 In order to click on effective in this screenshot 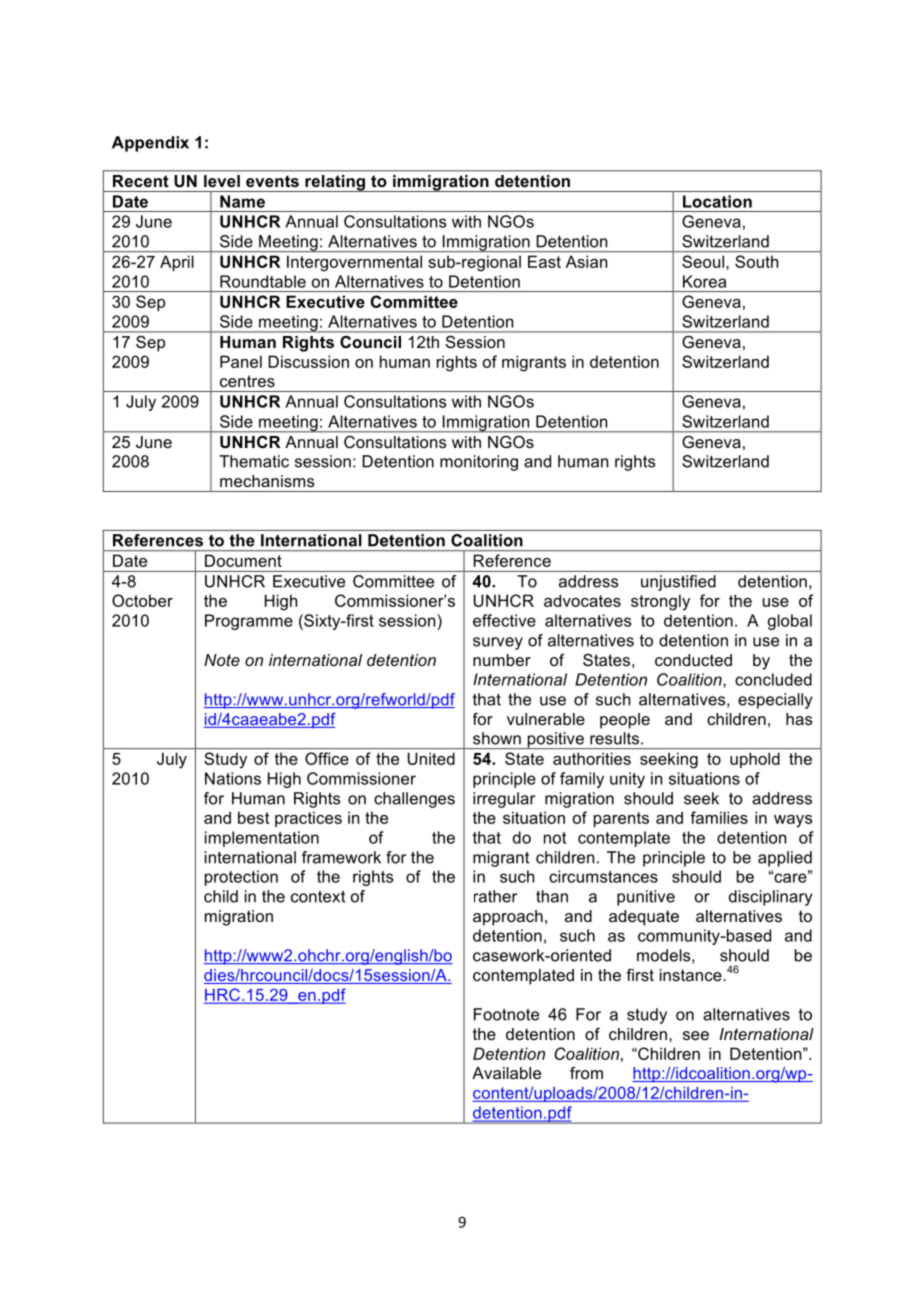, I will do `click(504, 620)`.
